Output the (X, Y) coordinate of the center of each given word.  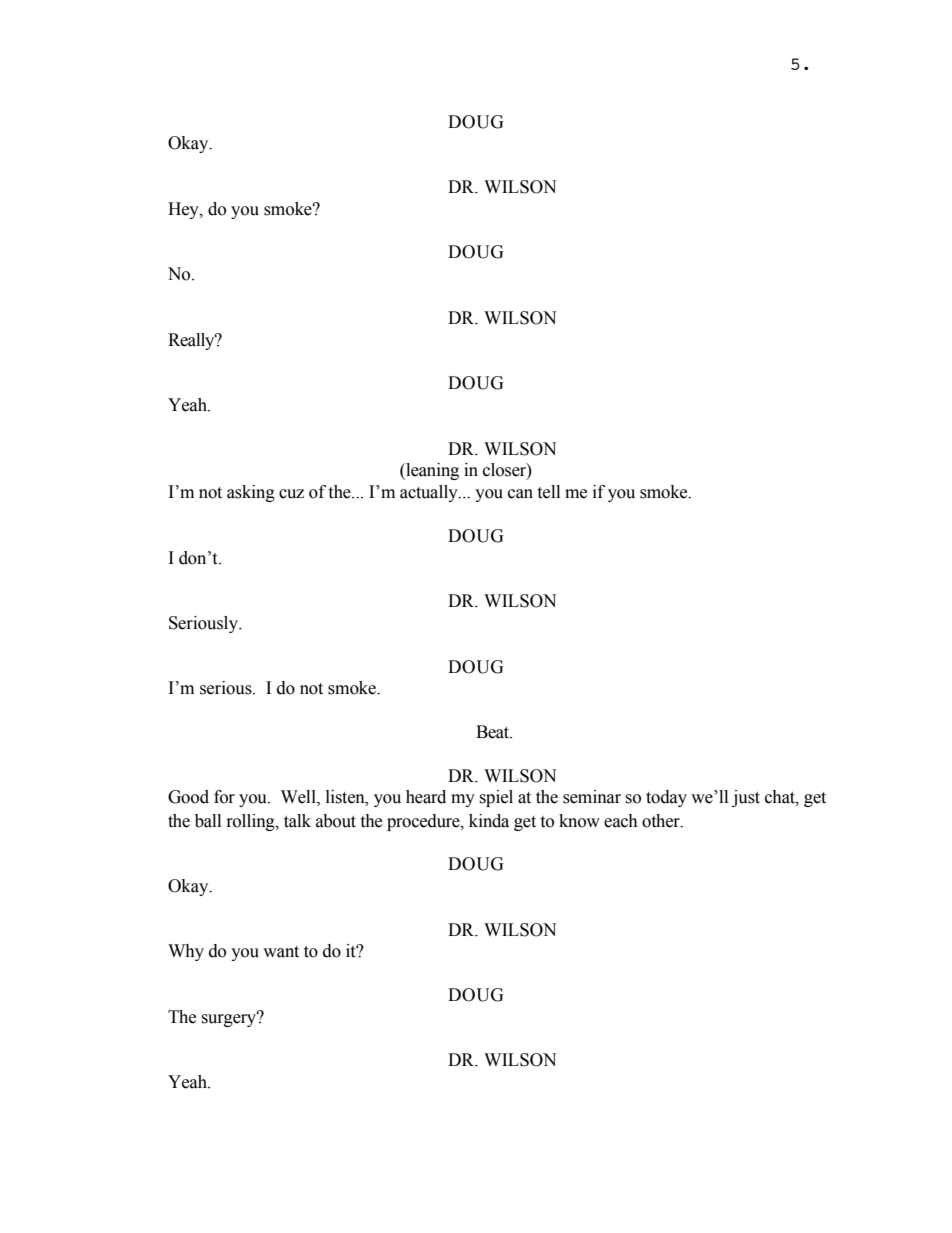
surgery (230, 1019)
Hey (184, 210)
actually (430, 493)
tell (548, 492)
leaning (431, 471)
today (666, 798)
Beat (494, 732)
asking (251, 493)
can (520, 494)
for (224, 797)
